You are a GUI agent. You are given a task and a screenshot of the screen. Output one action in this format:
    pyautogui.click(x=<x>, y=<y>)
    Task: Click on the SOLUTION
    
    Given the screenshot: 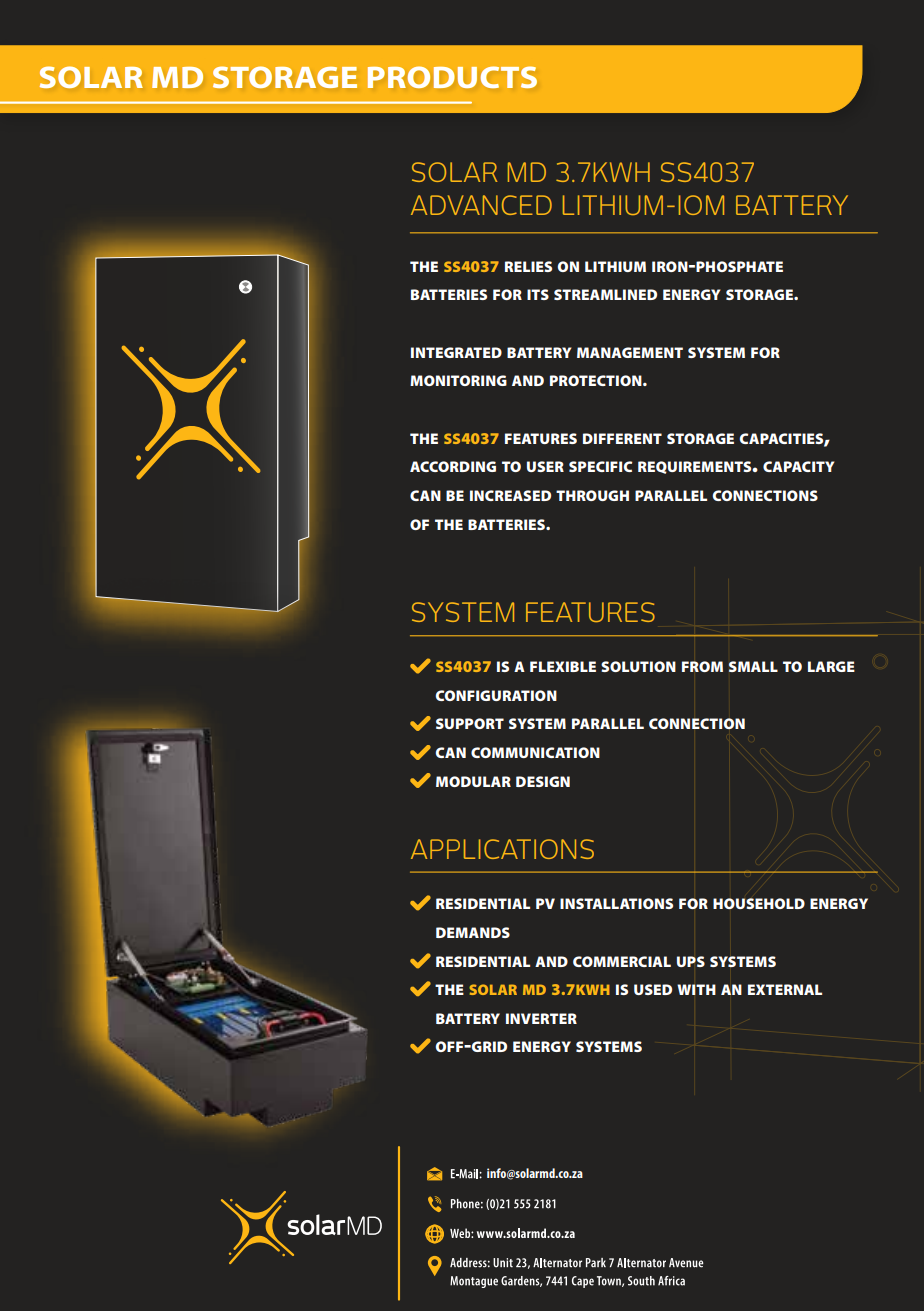 What is the action you would take?
    pyautogui.click(x=638, y=666)
